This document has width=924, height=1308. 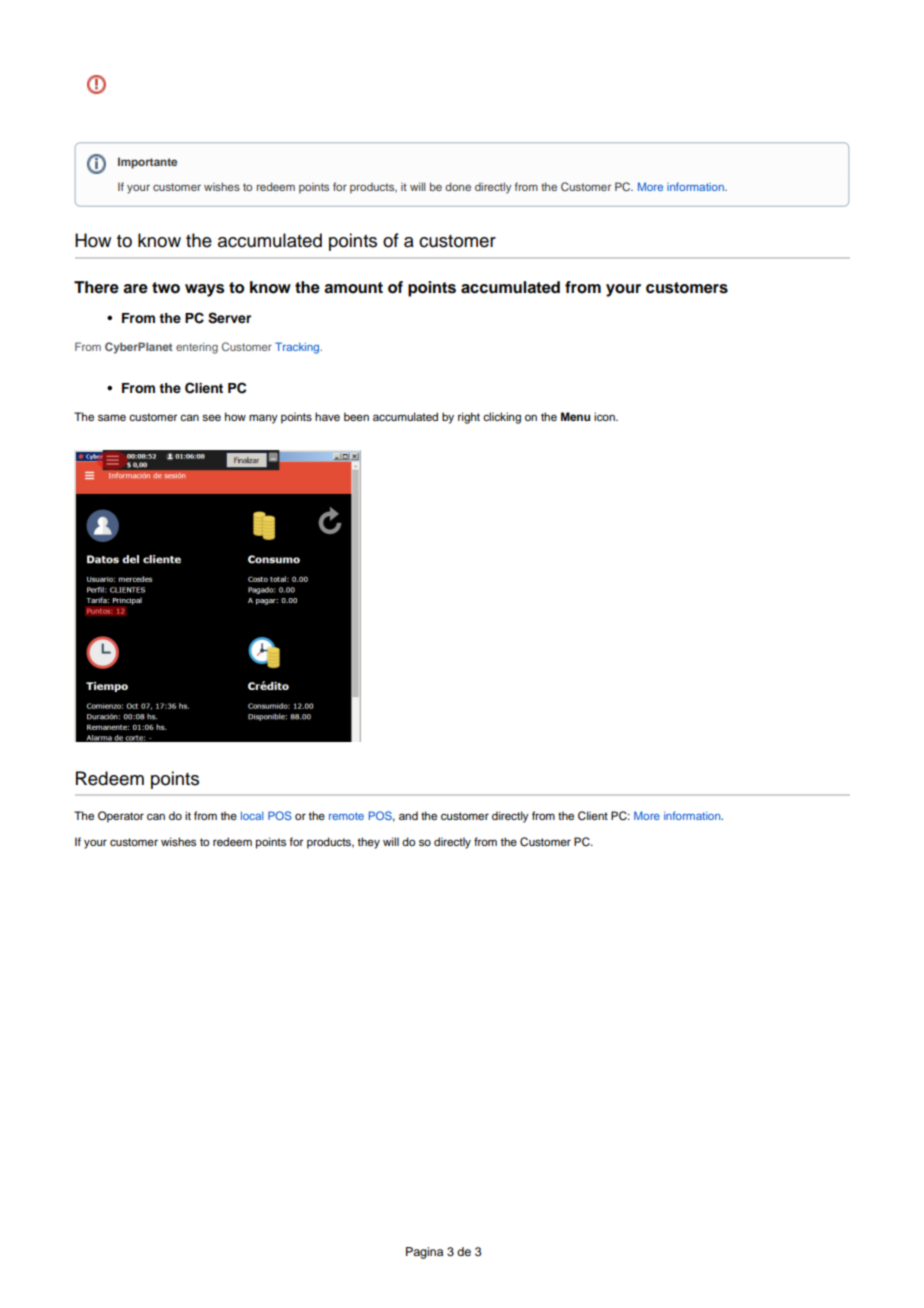 I want to click on amount, so click(x=353, y=288).
